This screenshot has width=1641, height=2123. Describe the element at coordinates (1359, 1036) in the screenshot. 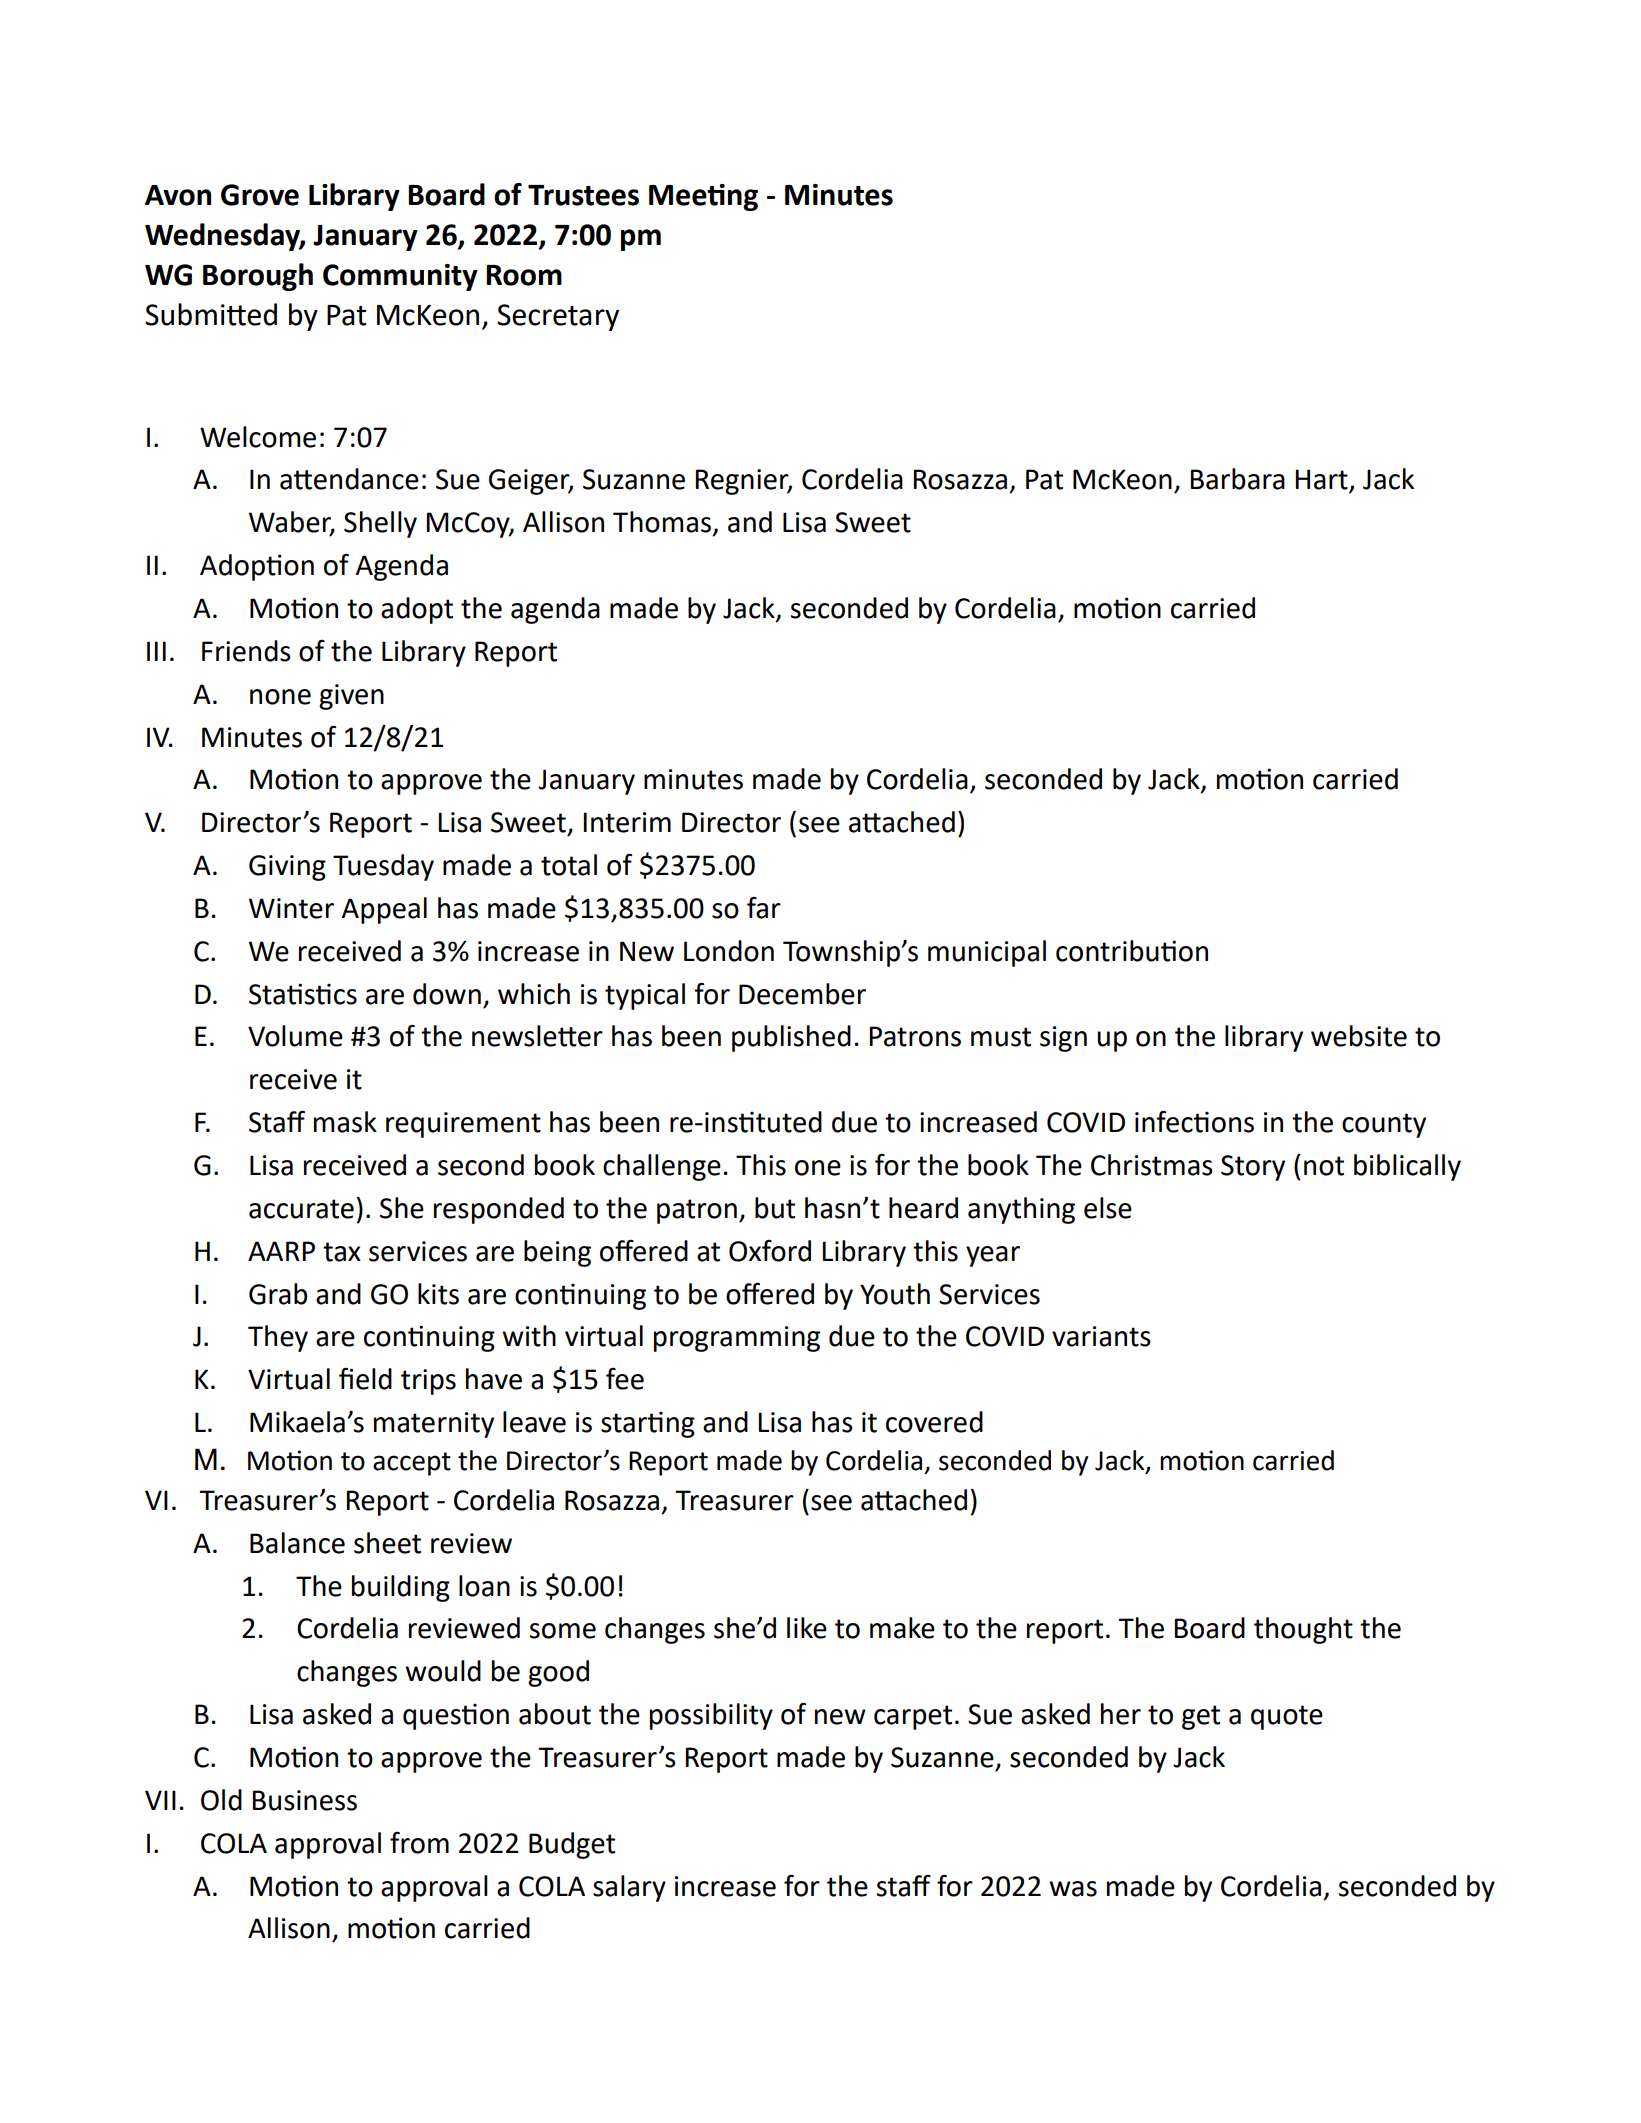

I see `website` at that location.
